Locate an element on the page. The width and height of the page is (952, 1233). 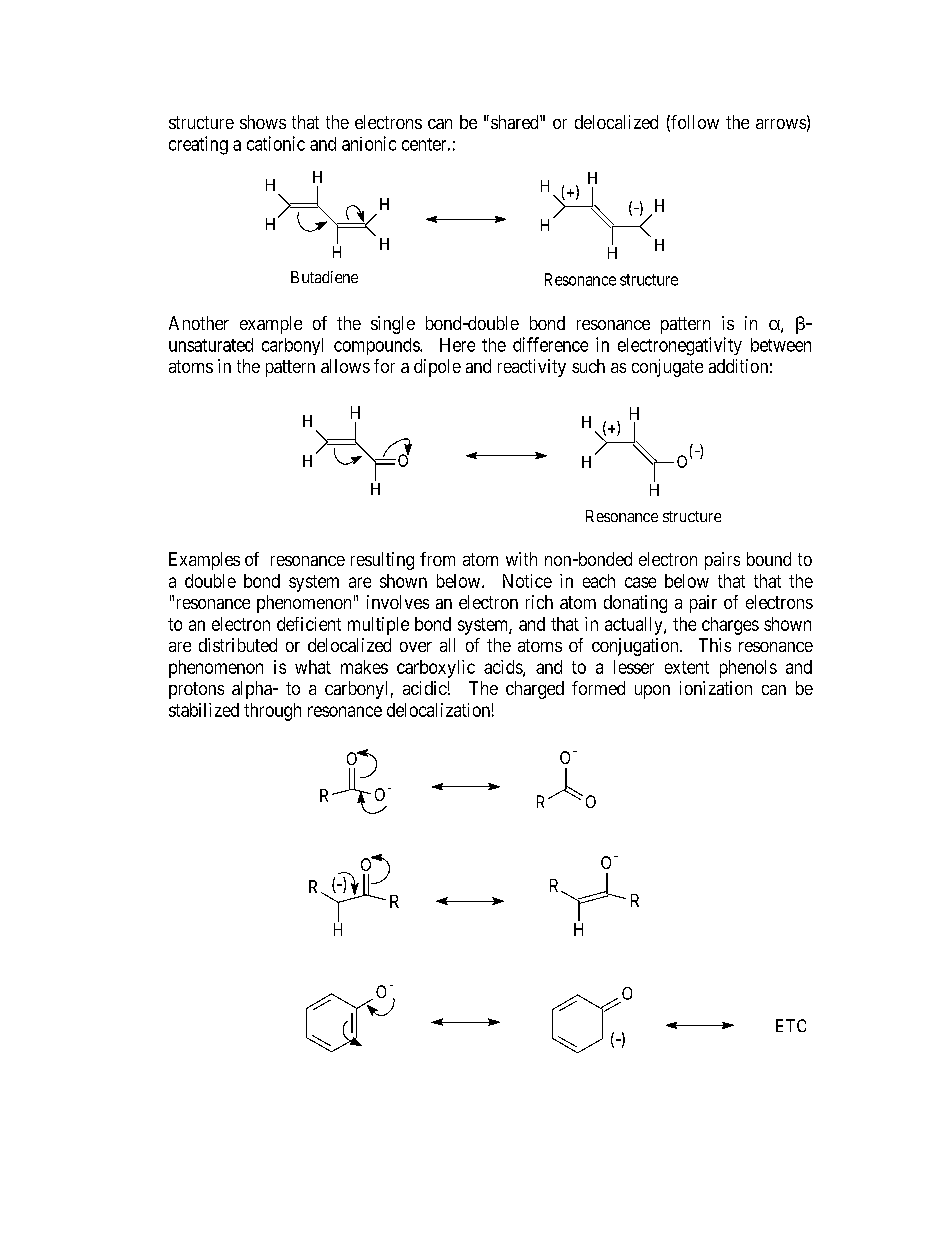
allows is located at coordinates (345, 366).
